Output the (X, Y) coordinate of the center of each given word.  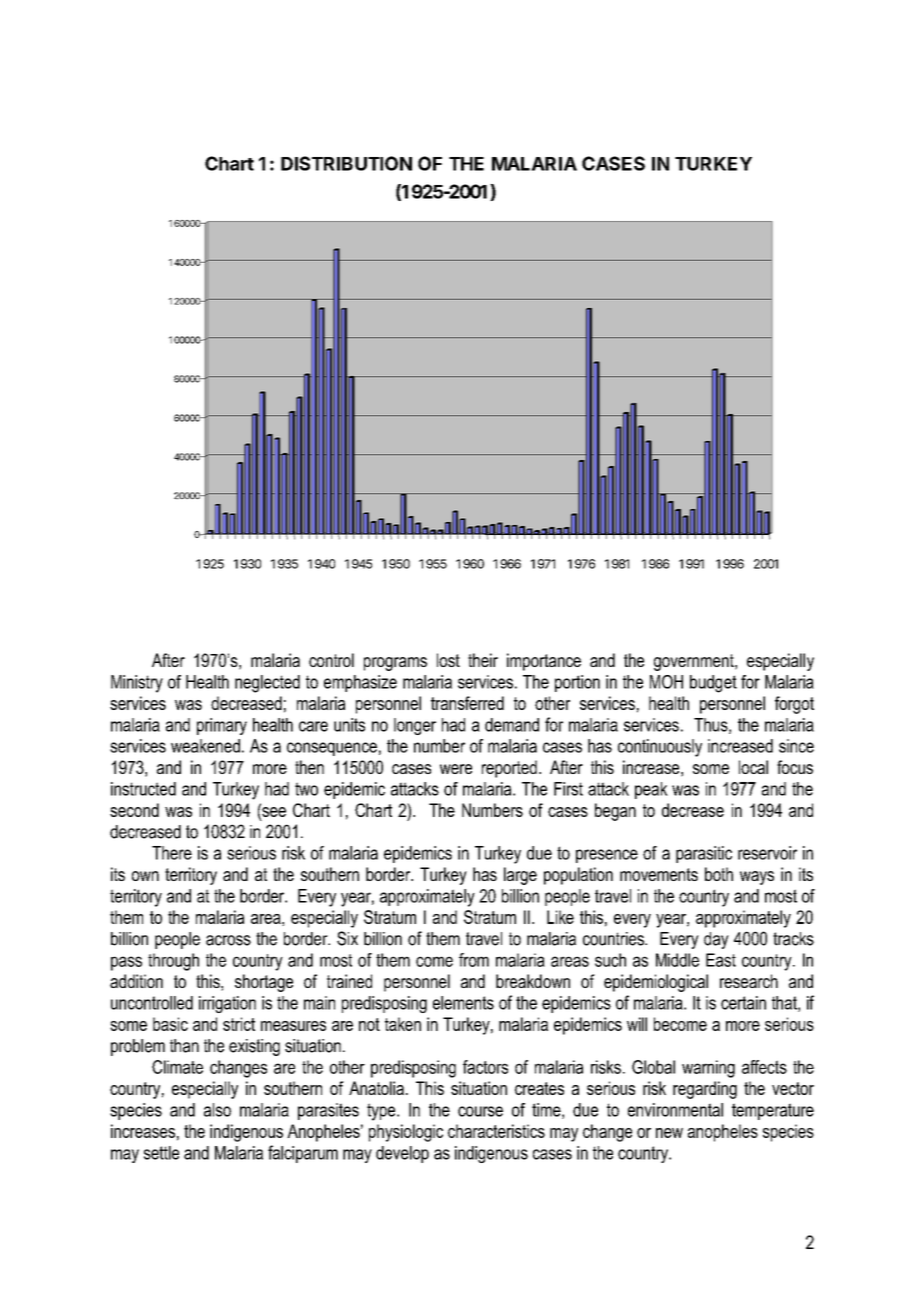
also (217, 1110)
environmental (675, 1110)
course (480, 1111)
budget (713, 684)
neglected (267, 684)
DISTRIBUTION (346, 163)
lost (448, 660)
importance (544, 662)
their (483, 660)
